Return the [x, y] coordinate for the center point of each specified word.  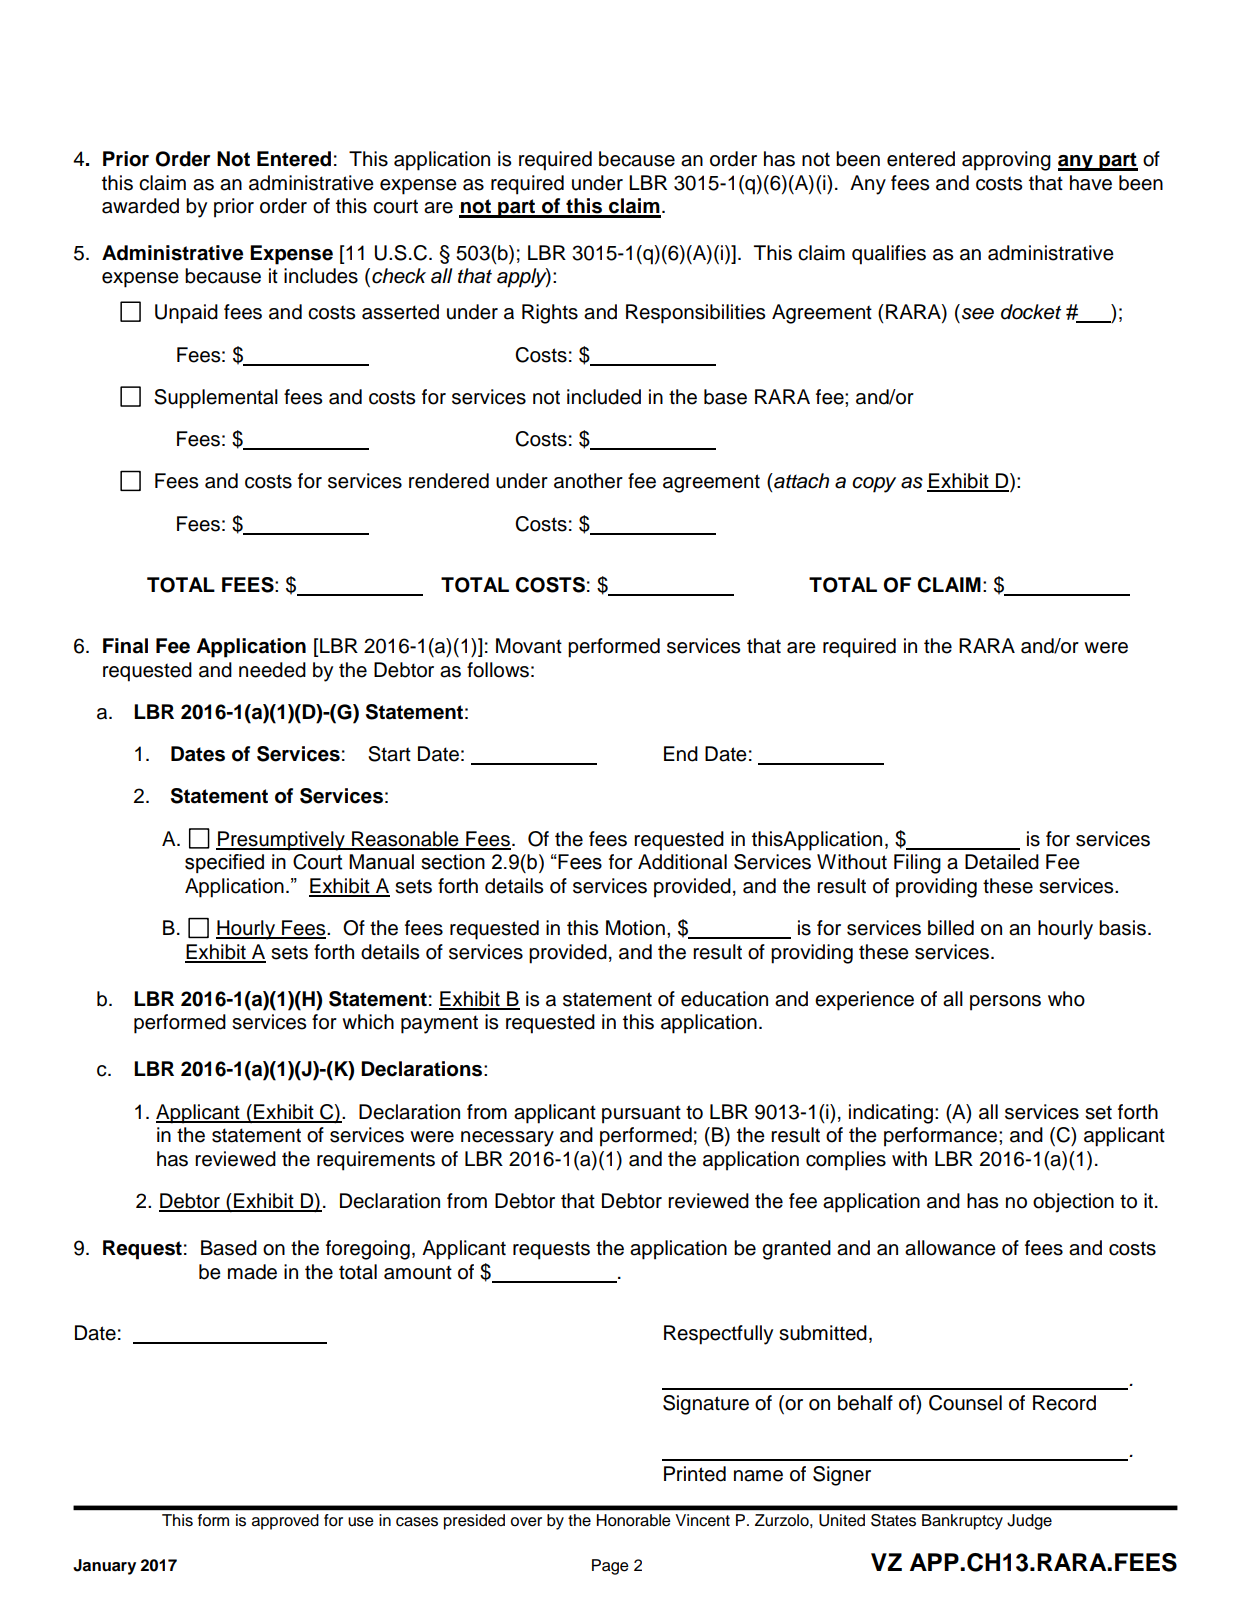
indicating [891, 1114]
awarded [140, 206]
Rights [550, 314]
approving [1006, 161]
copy [874, 485]
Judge [1029, 1522]
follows [498, 670]
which [368, 1022]
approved [285, 1522]
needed [272, 670]
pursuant [641, 1114]
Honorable [634, 1520]
